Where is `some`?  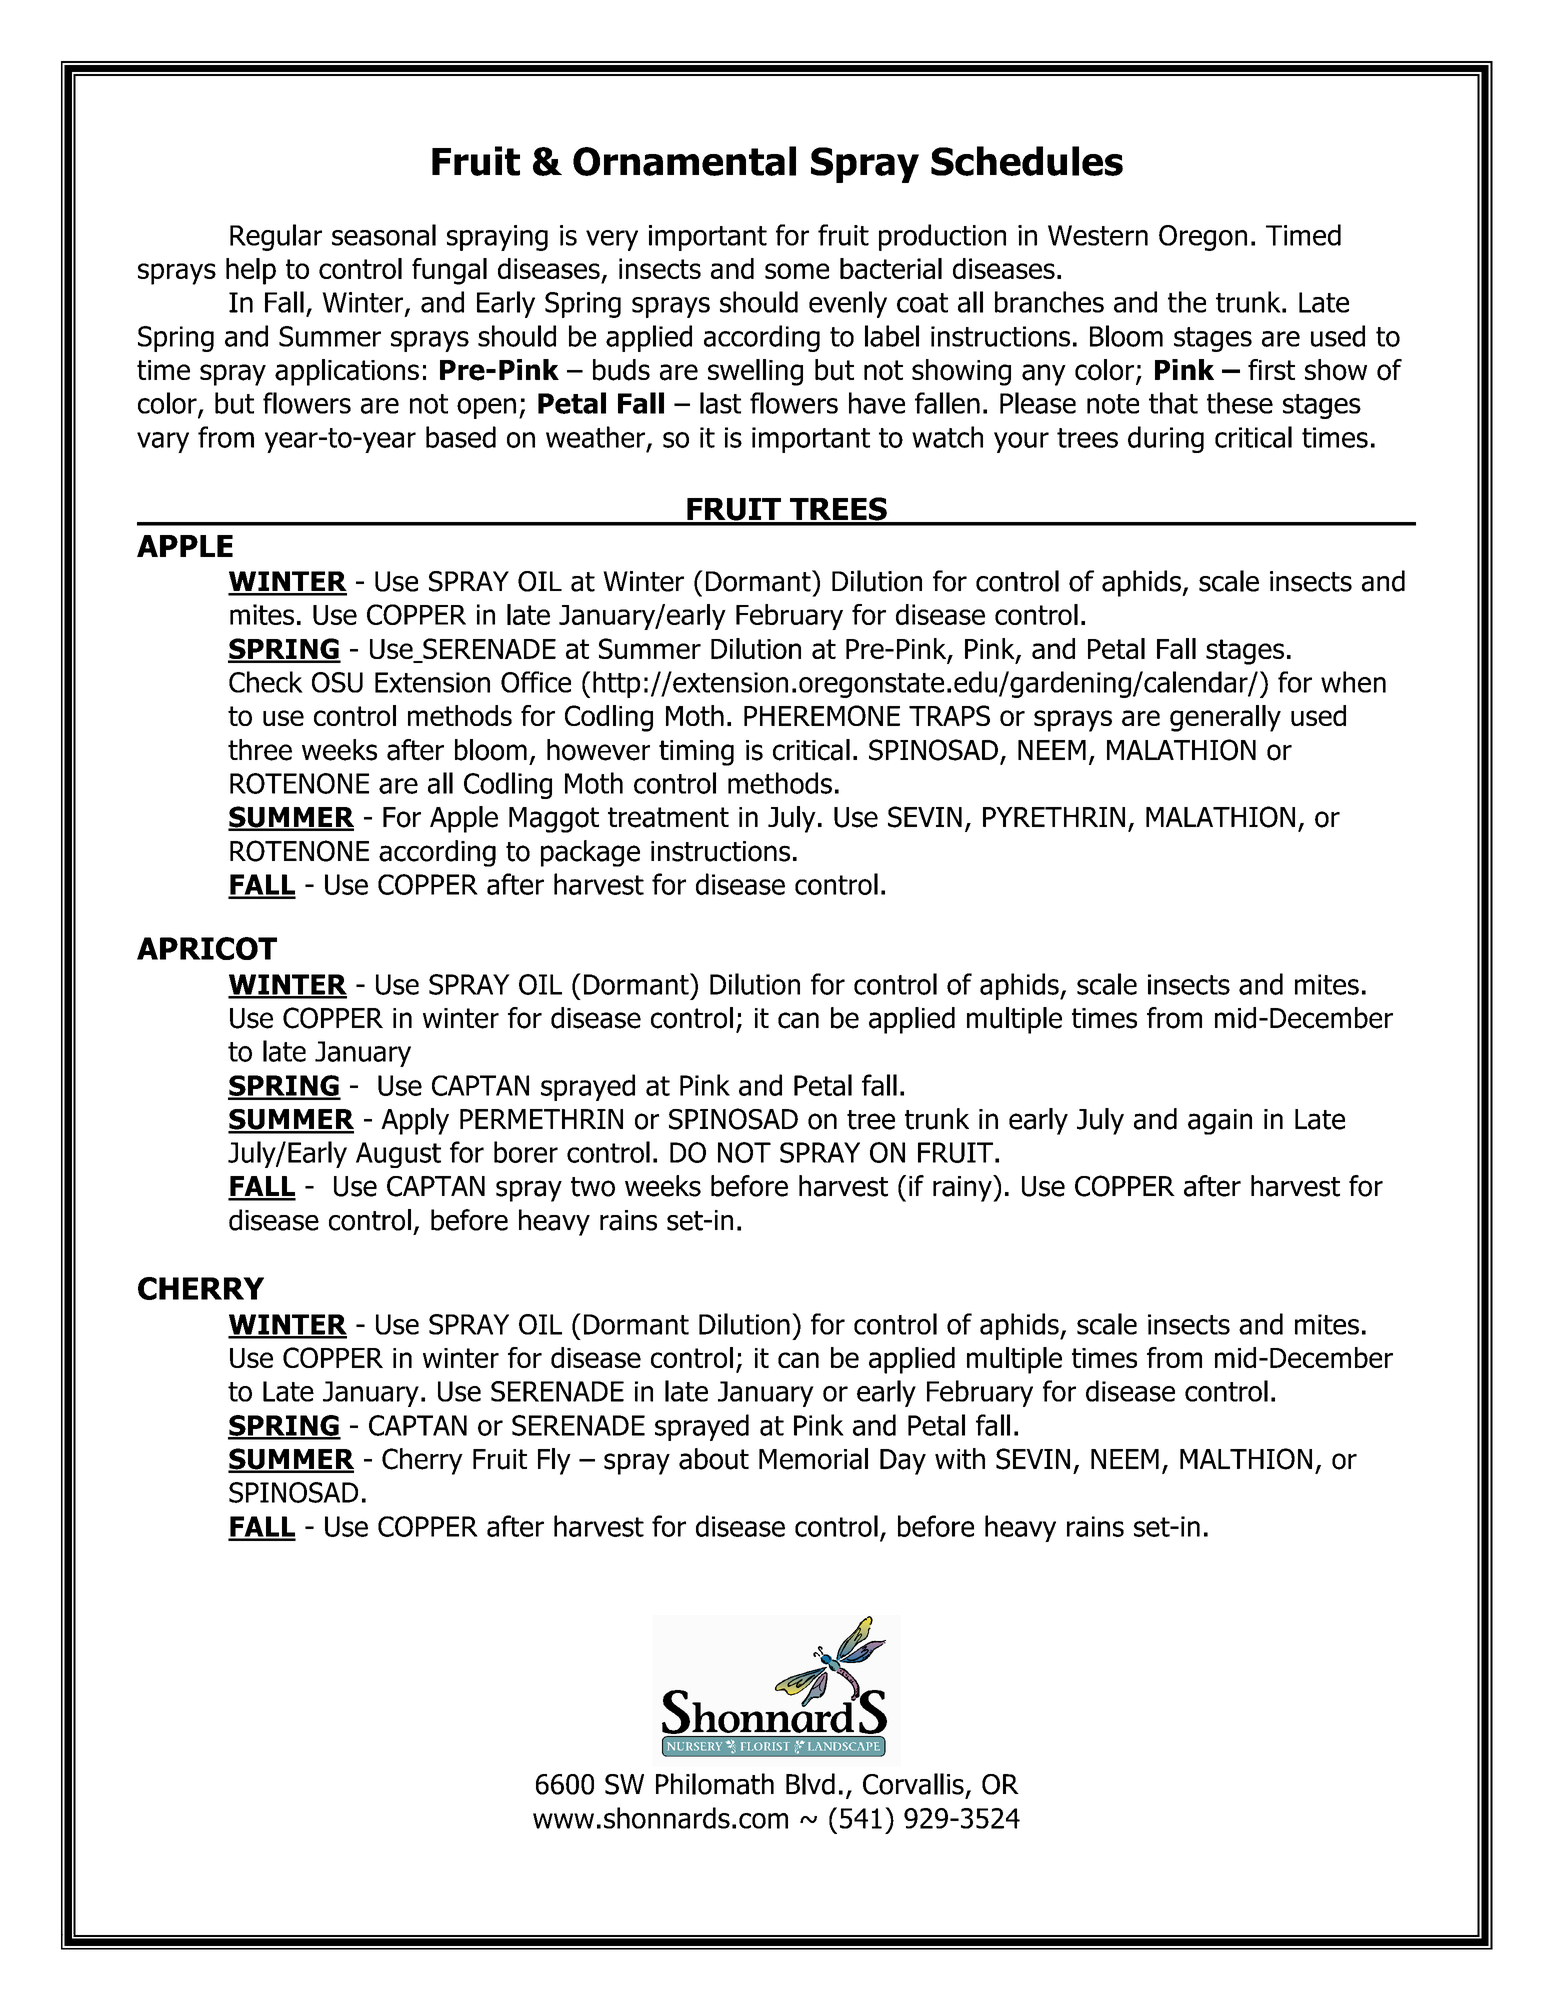 some is located at coordinates (797, 271).
